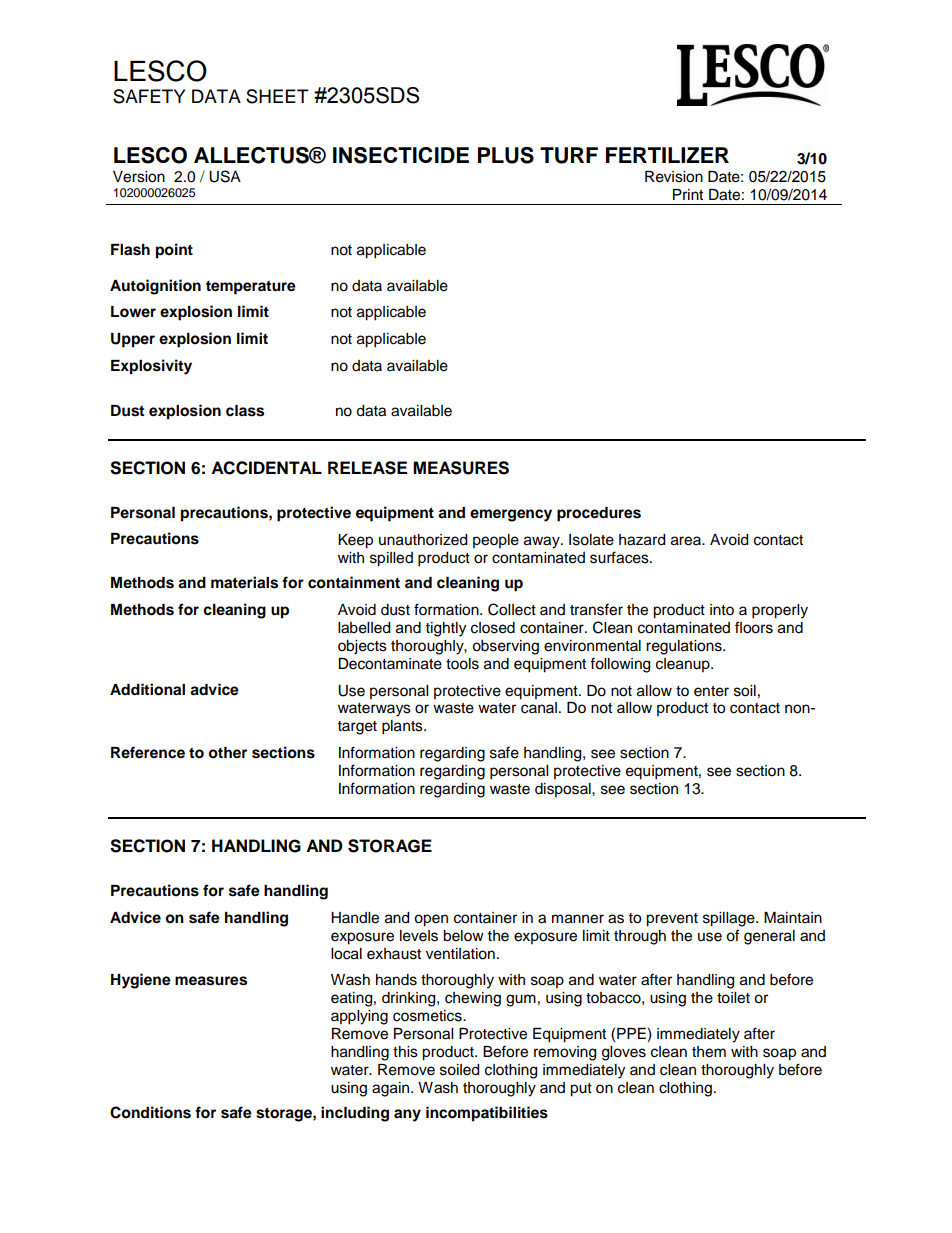 This screenshot has width=952, height=1233. What do you see at coordinates (722, 610) in the screenshot?
I see `into` at bounding box center [722, 610].
